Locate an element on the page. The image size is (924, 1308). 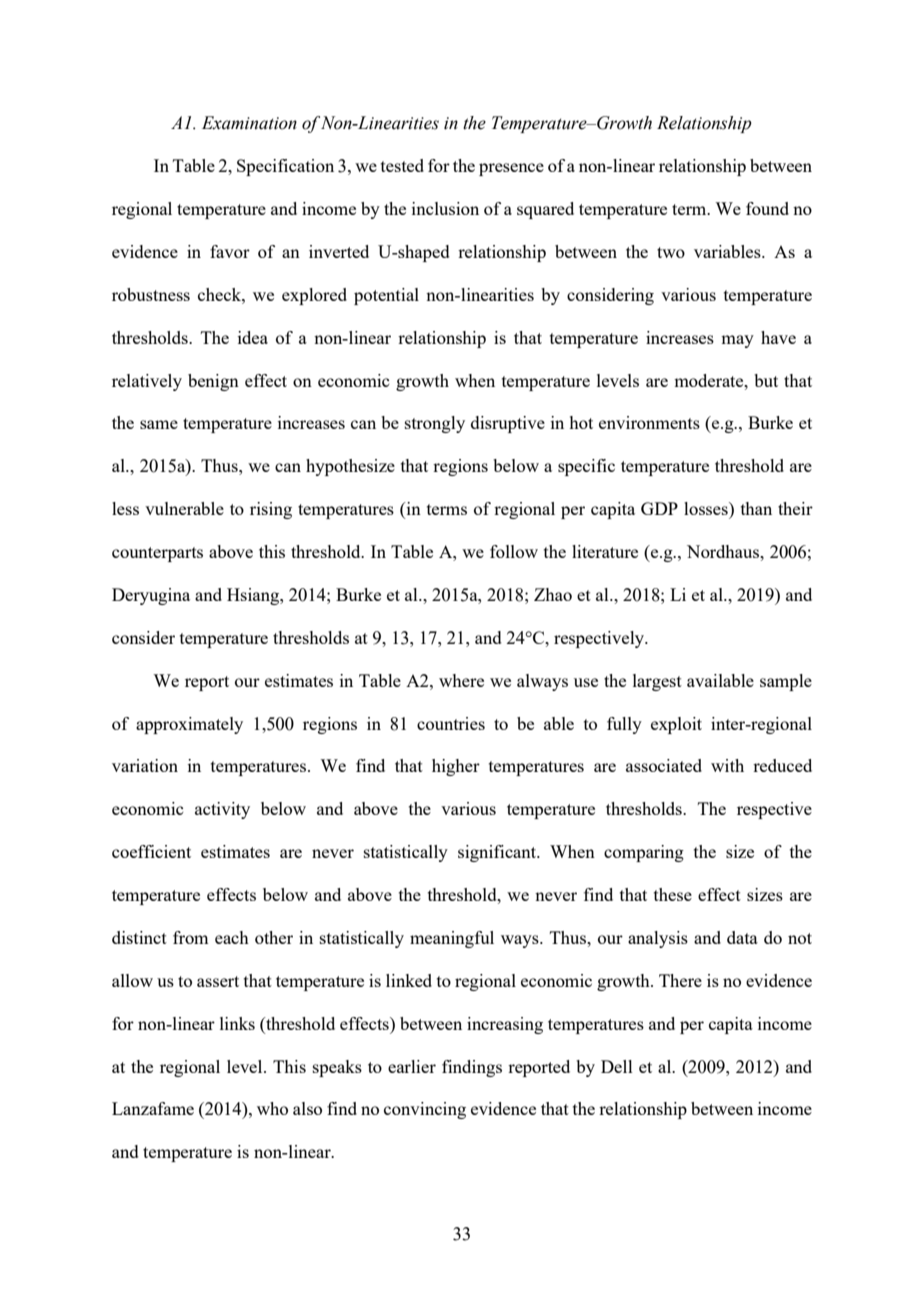
same is located at coordinates (159, 424).
